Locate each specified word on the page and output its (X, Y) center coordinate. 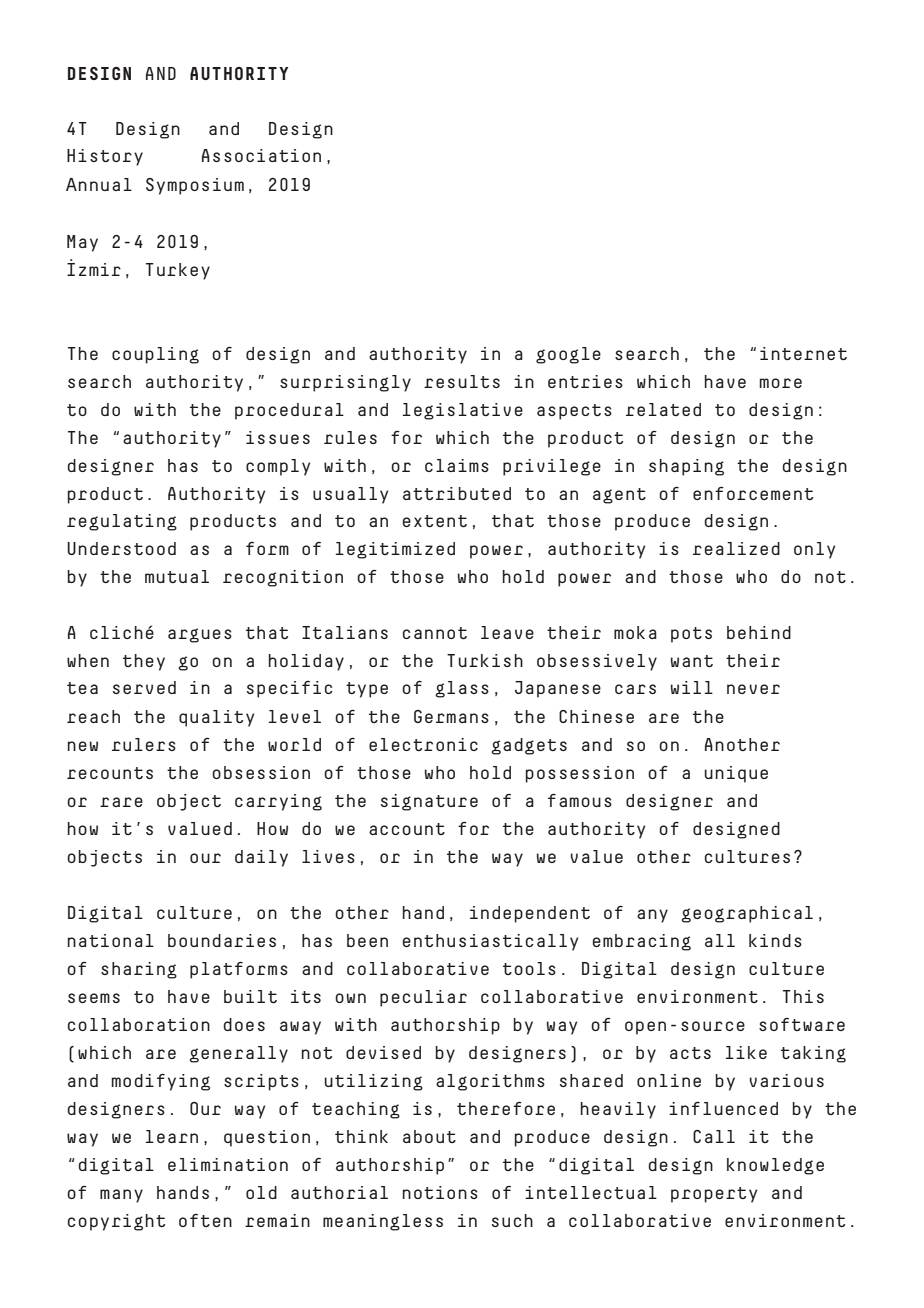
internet (803, 353)
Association (261, 155)
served (144, 687)
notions (440, 1192)
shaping (686, 467)
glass (462, 689)
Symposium (195, 186)
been (367, 940)
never (753, 689)
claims (457, 465)
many (121, 1196)
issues (278, 437)
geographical (747, 914)
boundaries (222, 940)
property (714, 1195)
